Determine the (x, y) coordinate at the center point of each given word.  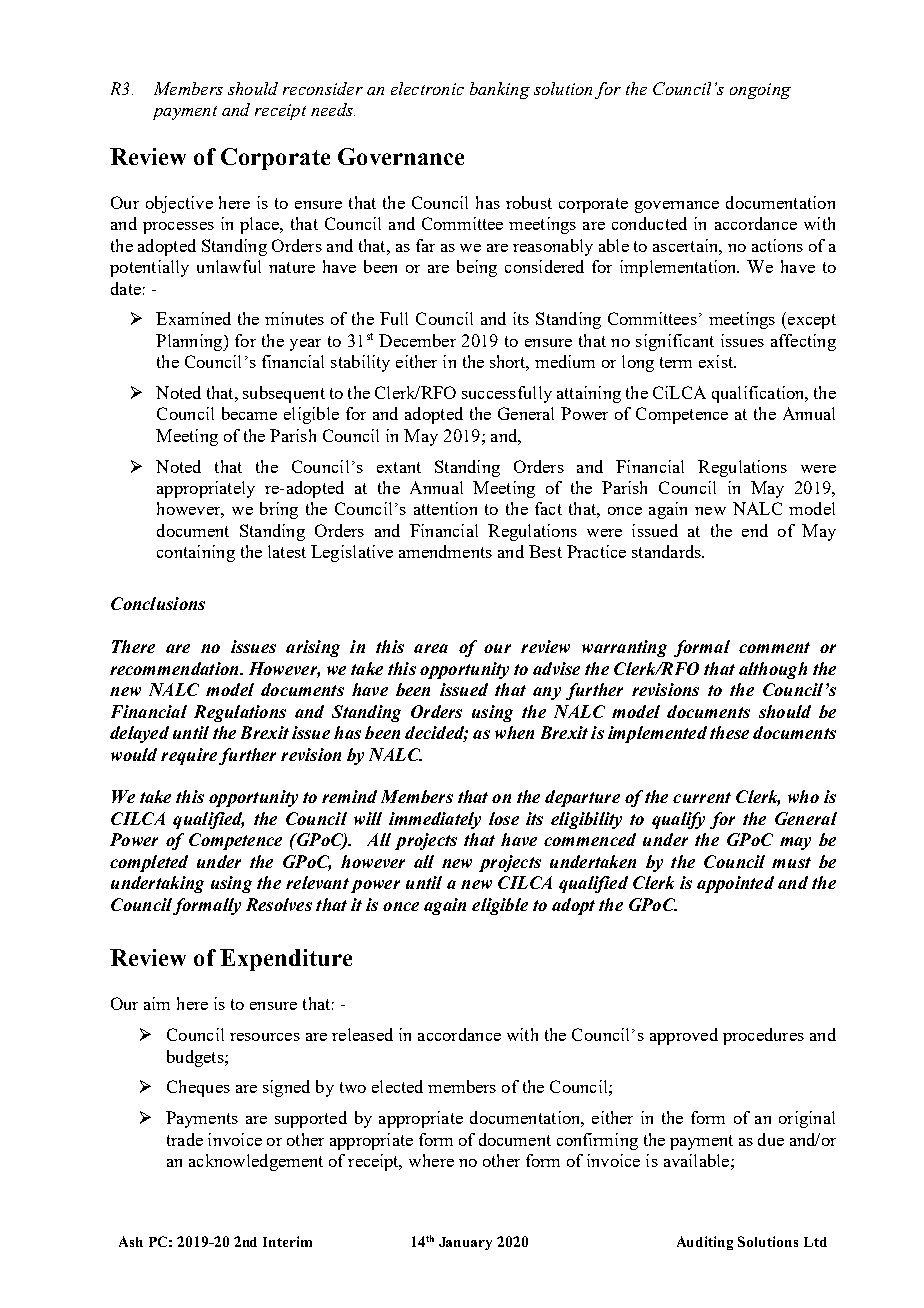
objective (179, 204)
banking (500, 90)
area (431, 648)
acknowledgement (256, 1162)
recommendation (175, 668)
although (773, 670)
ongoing (760, 91)
